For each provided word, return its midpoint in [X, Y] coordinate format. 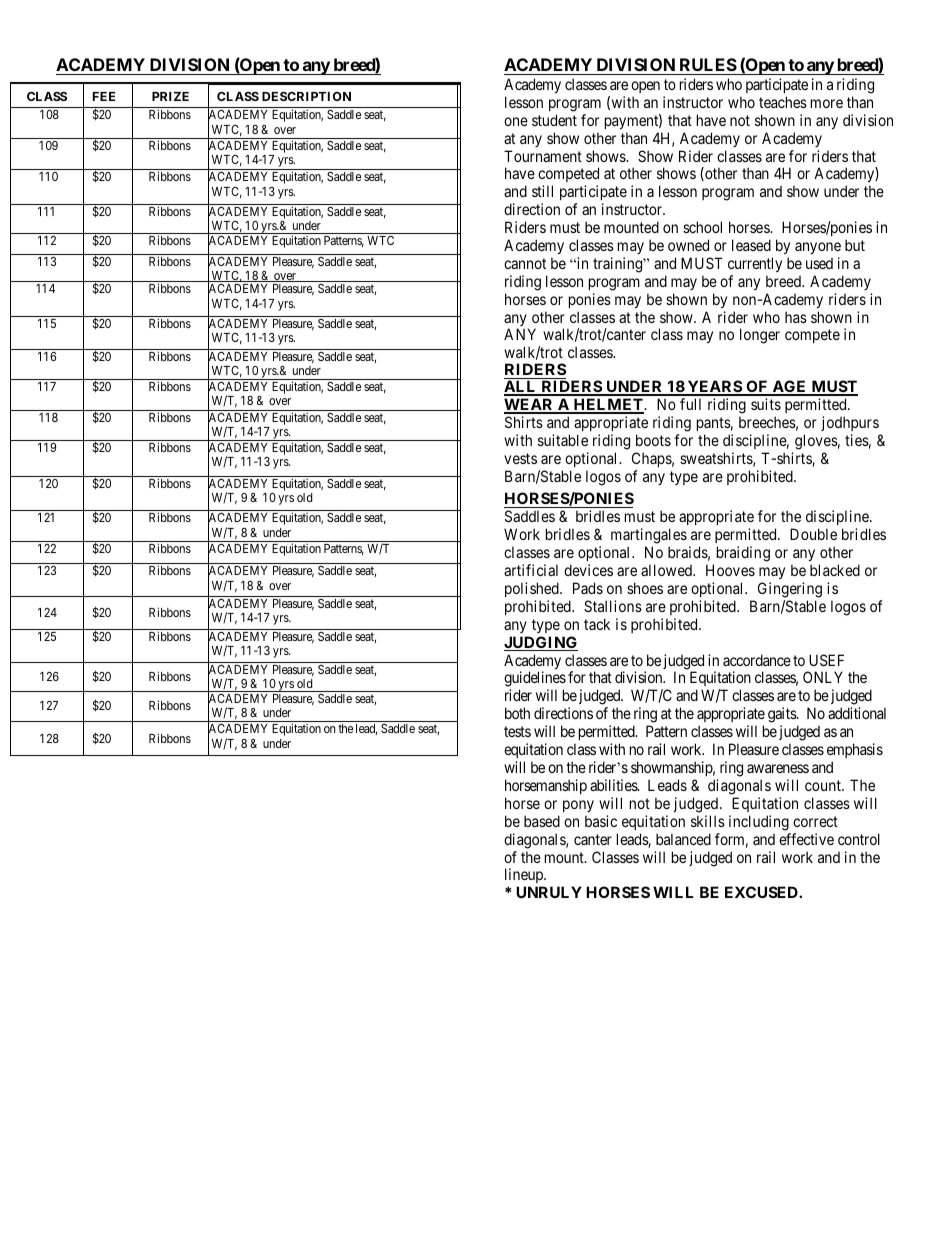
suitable [563, 440]
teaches [783, 102]
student [554, 120]
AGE [789, 387]
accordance [757, 660]
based [542, 821]
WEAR [530, 405]
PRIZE [170, 96]
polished [533, 589]
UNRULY [549, 892]
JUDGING [541, 643]
